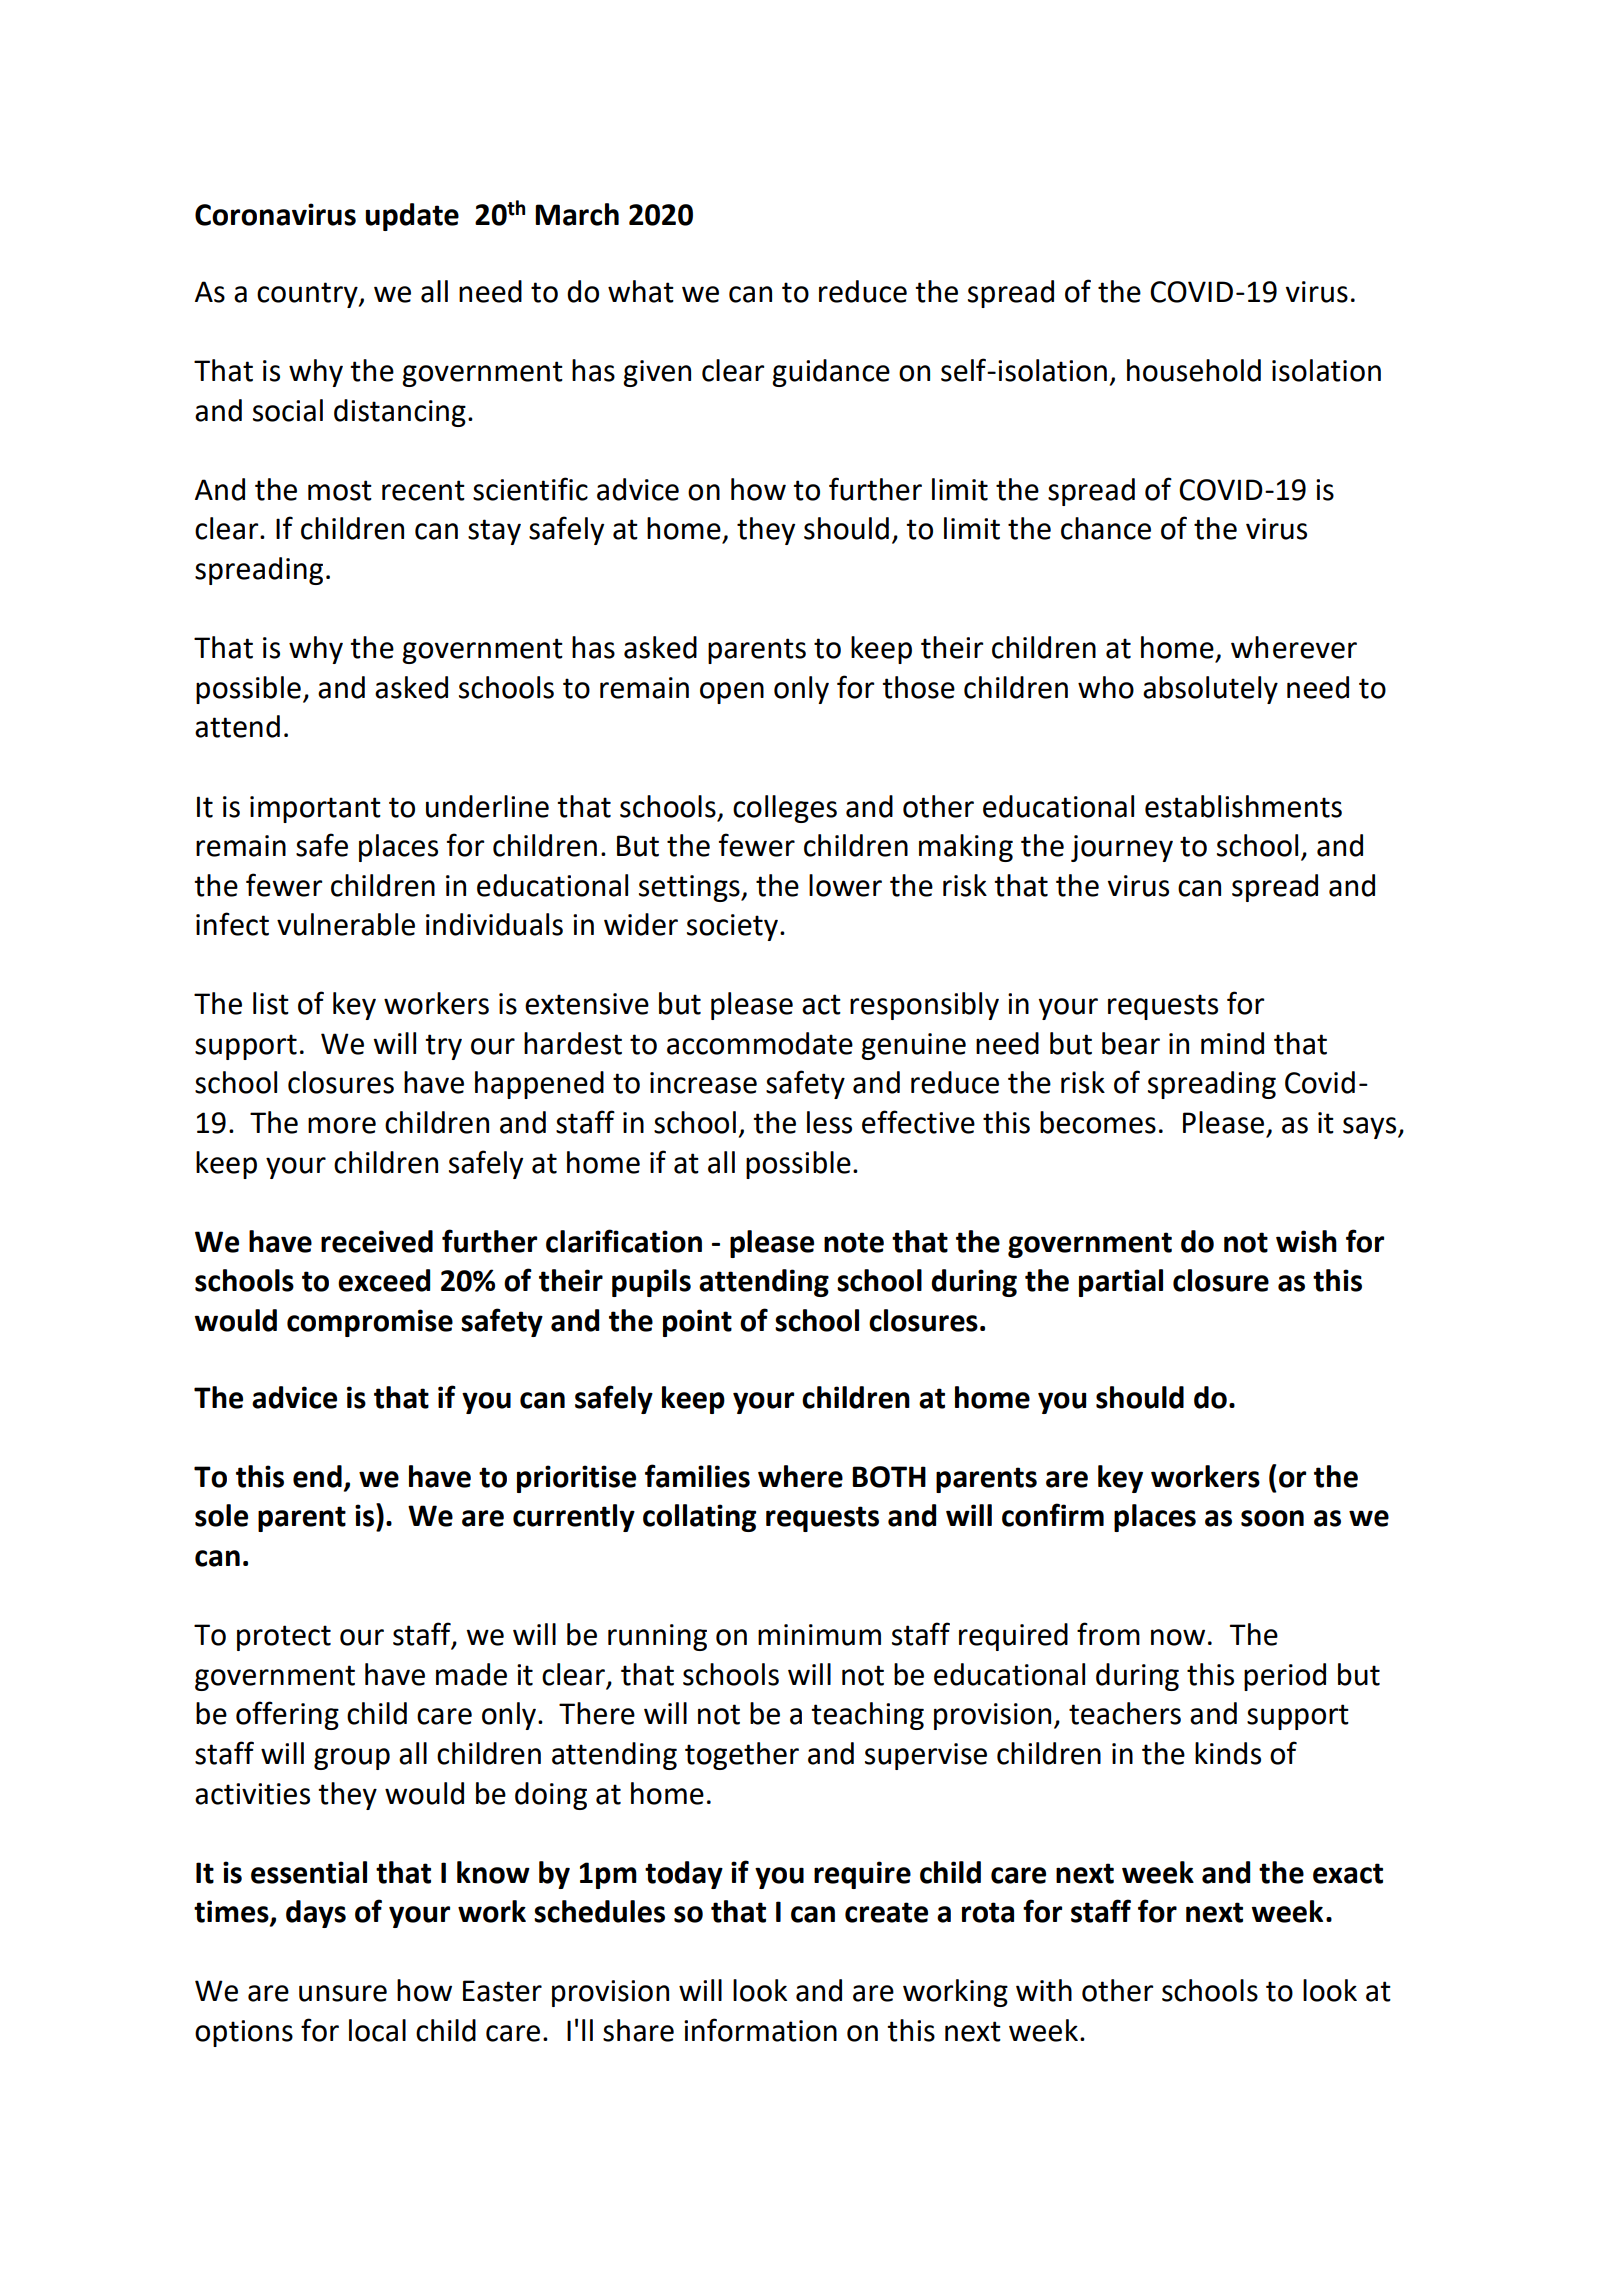 This screenshot has height=2274, width=1608. What do you see at coordinates (699, 1518) in the screenshot?
I see `collating` at bounding box center [699, 1518].
